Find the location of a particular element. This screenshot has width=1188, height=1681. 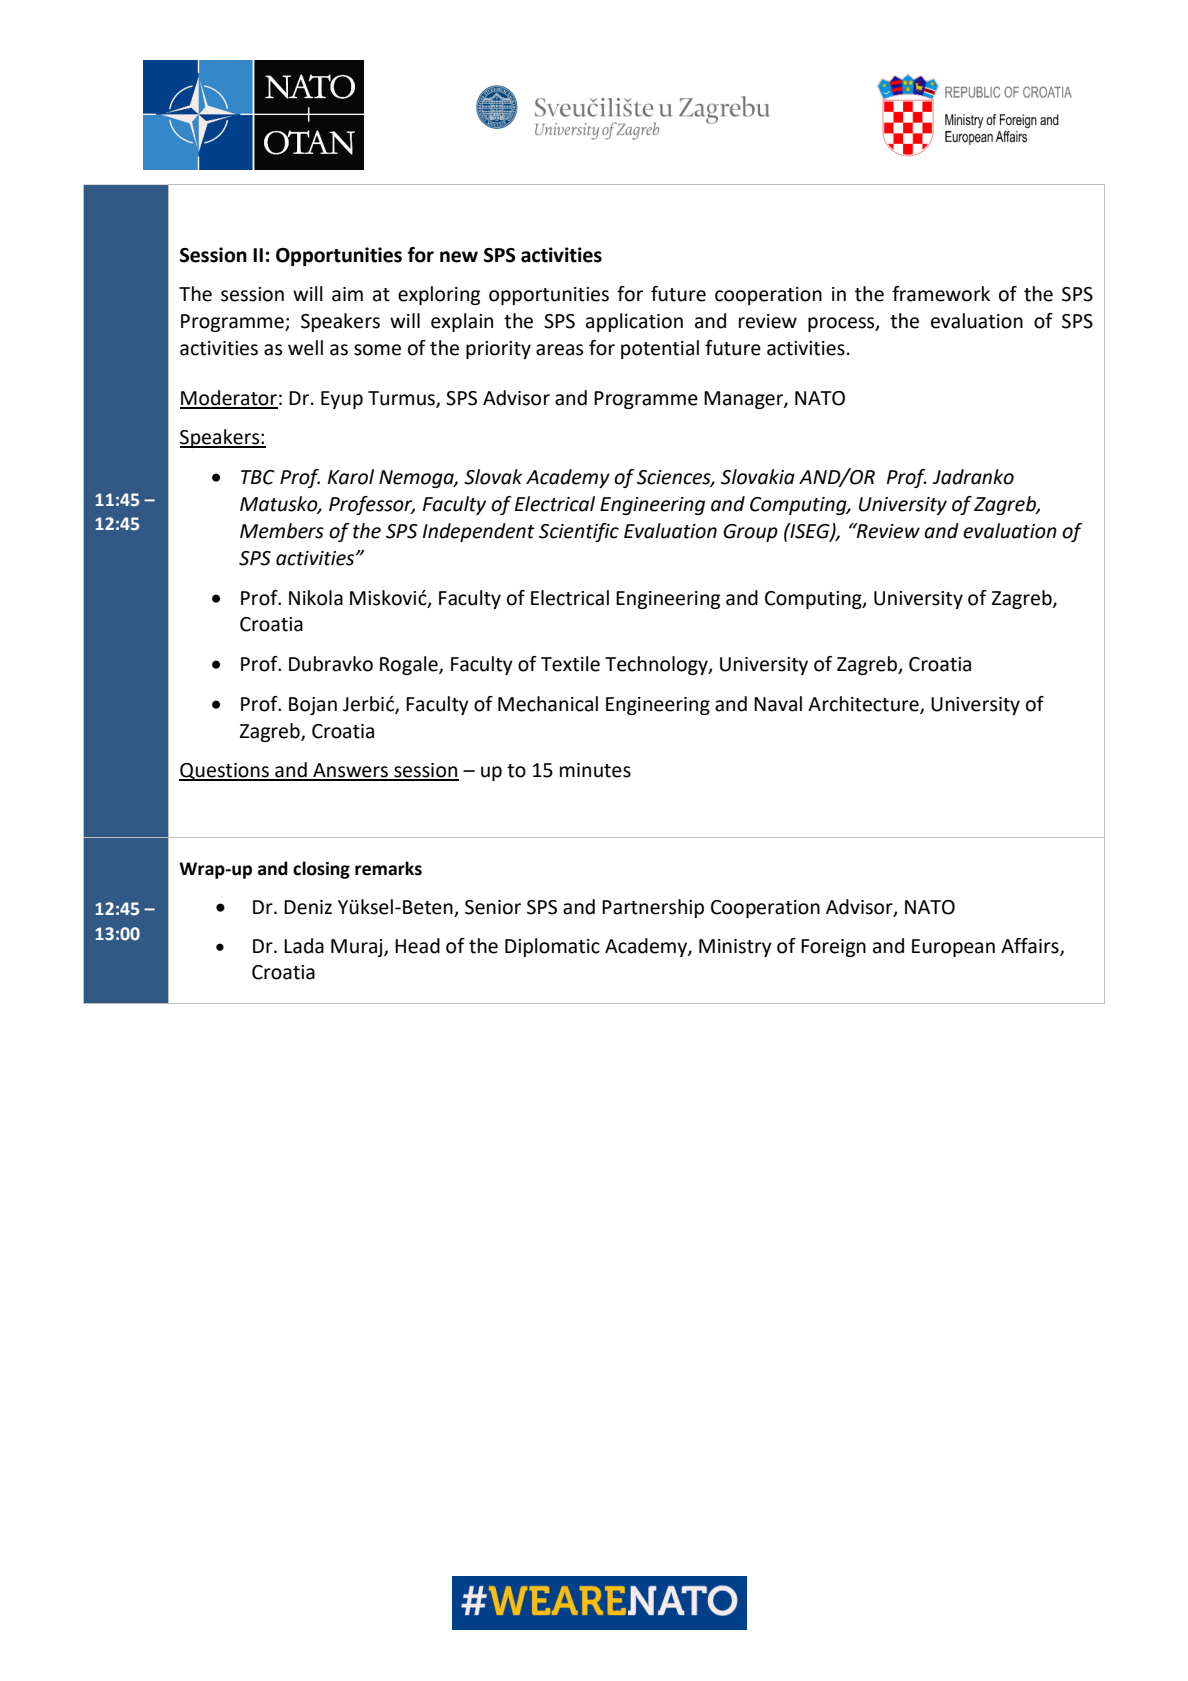

TBC is located at coordinates (258, 477).
